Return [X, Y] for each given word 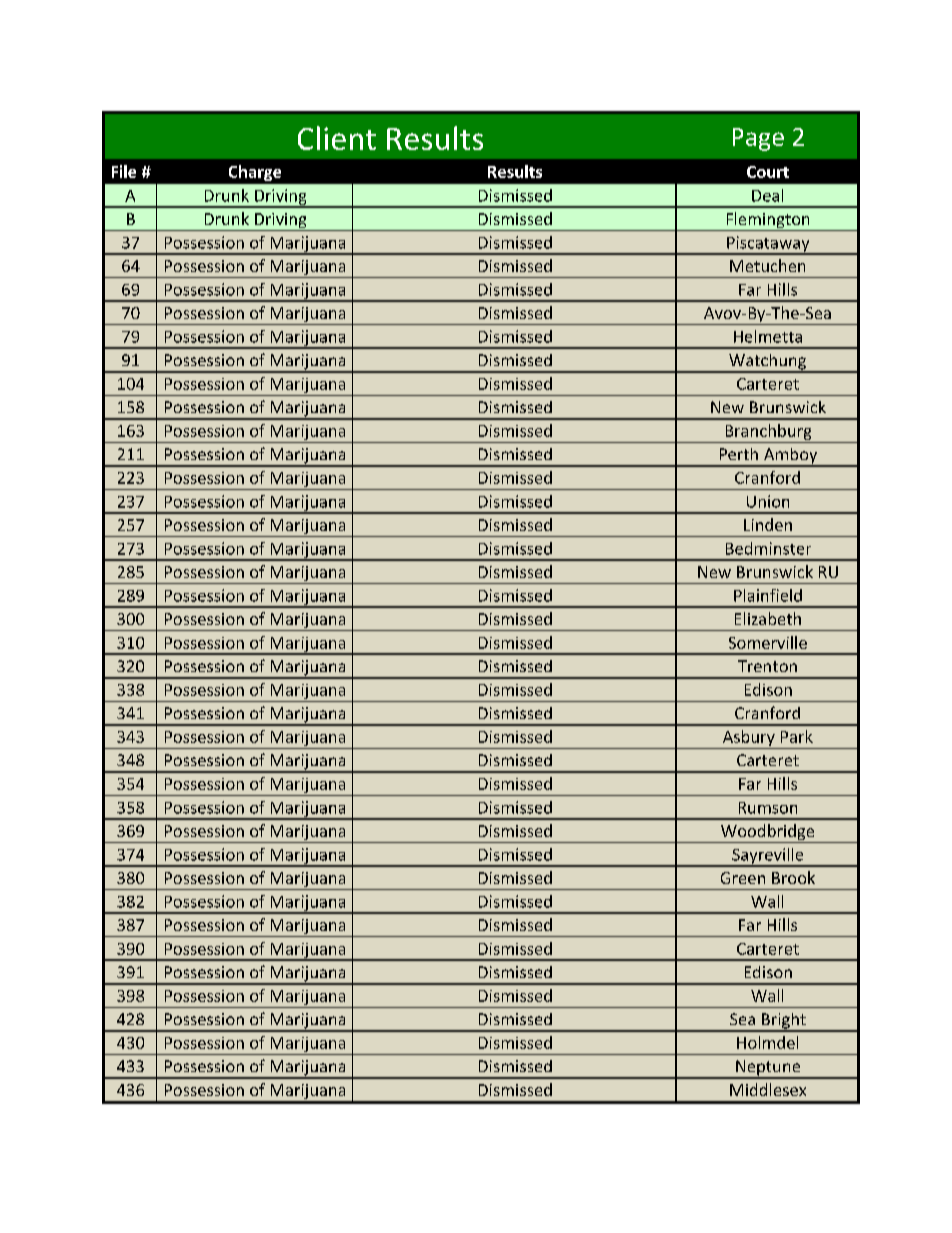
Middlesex [768, 1089]
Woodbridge [768, 833]
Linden [768, 524]
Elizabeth [768, 618]
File [124, 171]
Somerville [768, 642]
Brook [793, 877]
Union [768, 501]
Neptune [768, 1069]
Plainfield [768, 595]
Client [337, 138]
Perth [739, 454]
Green [743, 878]
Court [768, 172]
